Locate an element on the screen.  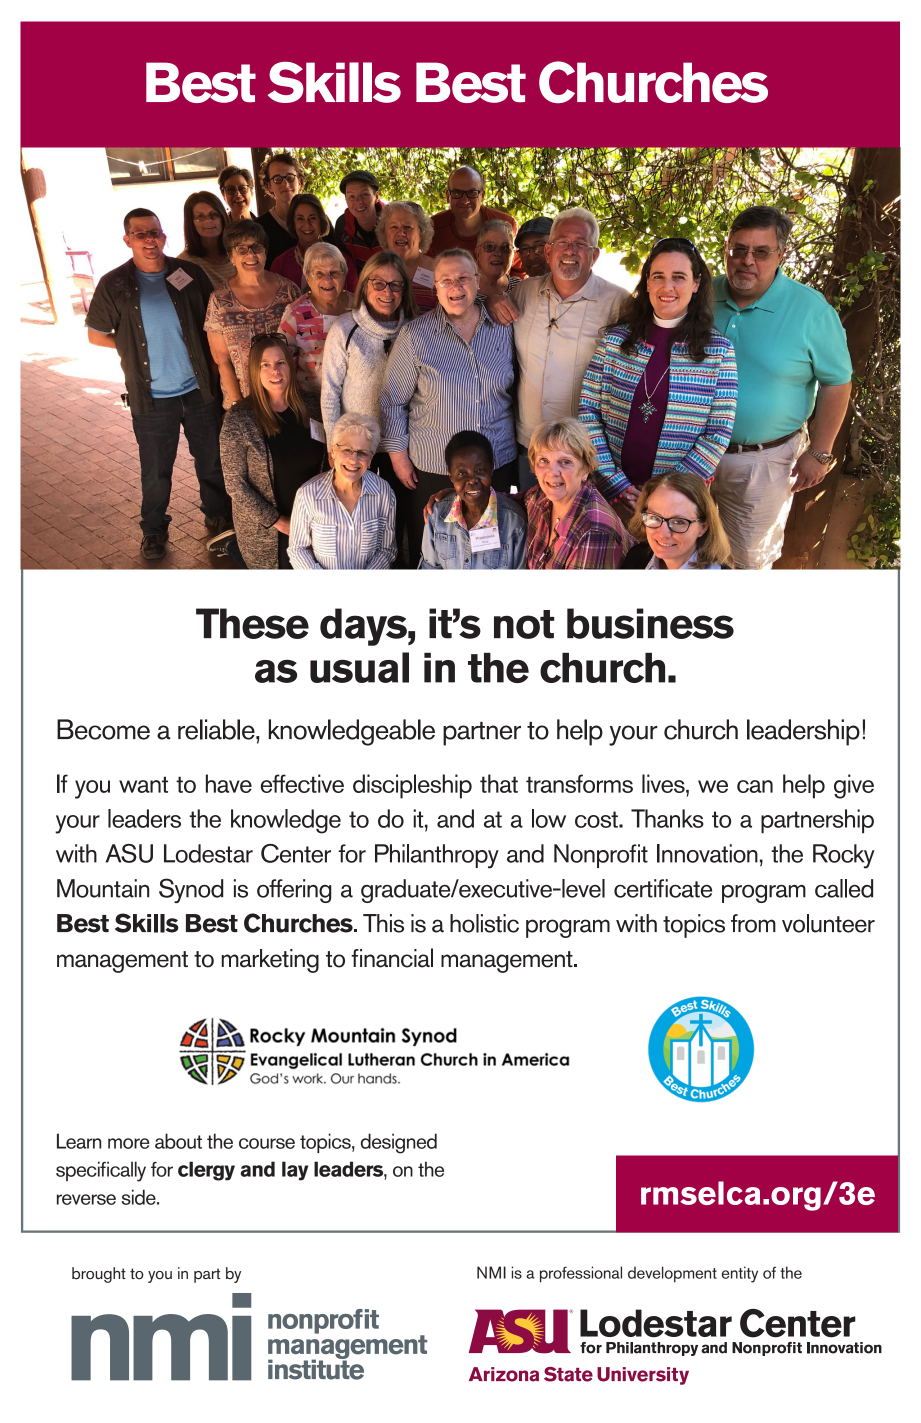
entity is located at coordinates (740, 1274).
